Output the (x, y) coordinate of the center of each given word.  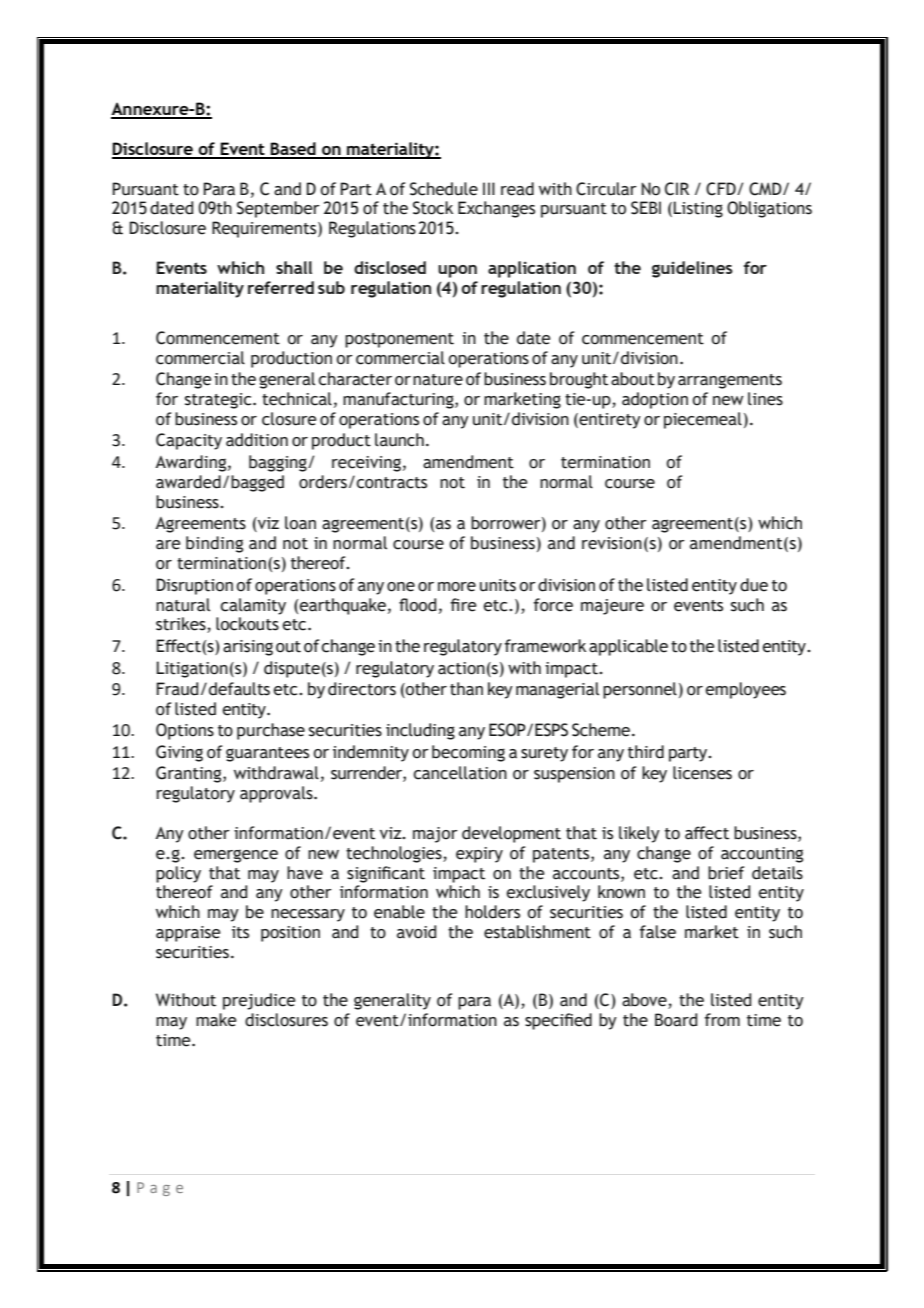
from (722, 1020)
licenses (702, 773)
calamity (253, 606)
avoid (416, 932)
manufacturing (399, 400)
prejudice (259, 1001)
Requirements (265, 229)
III (489, 188)
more (457, 587)
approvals (277, 794)
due (754, 585)
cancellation (460, 773)
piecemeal (703, 420)
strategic (219, 401)
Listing (698, 209)
